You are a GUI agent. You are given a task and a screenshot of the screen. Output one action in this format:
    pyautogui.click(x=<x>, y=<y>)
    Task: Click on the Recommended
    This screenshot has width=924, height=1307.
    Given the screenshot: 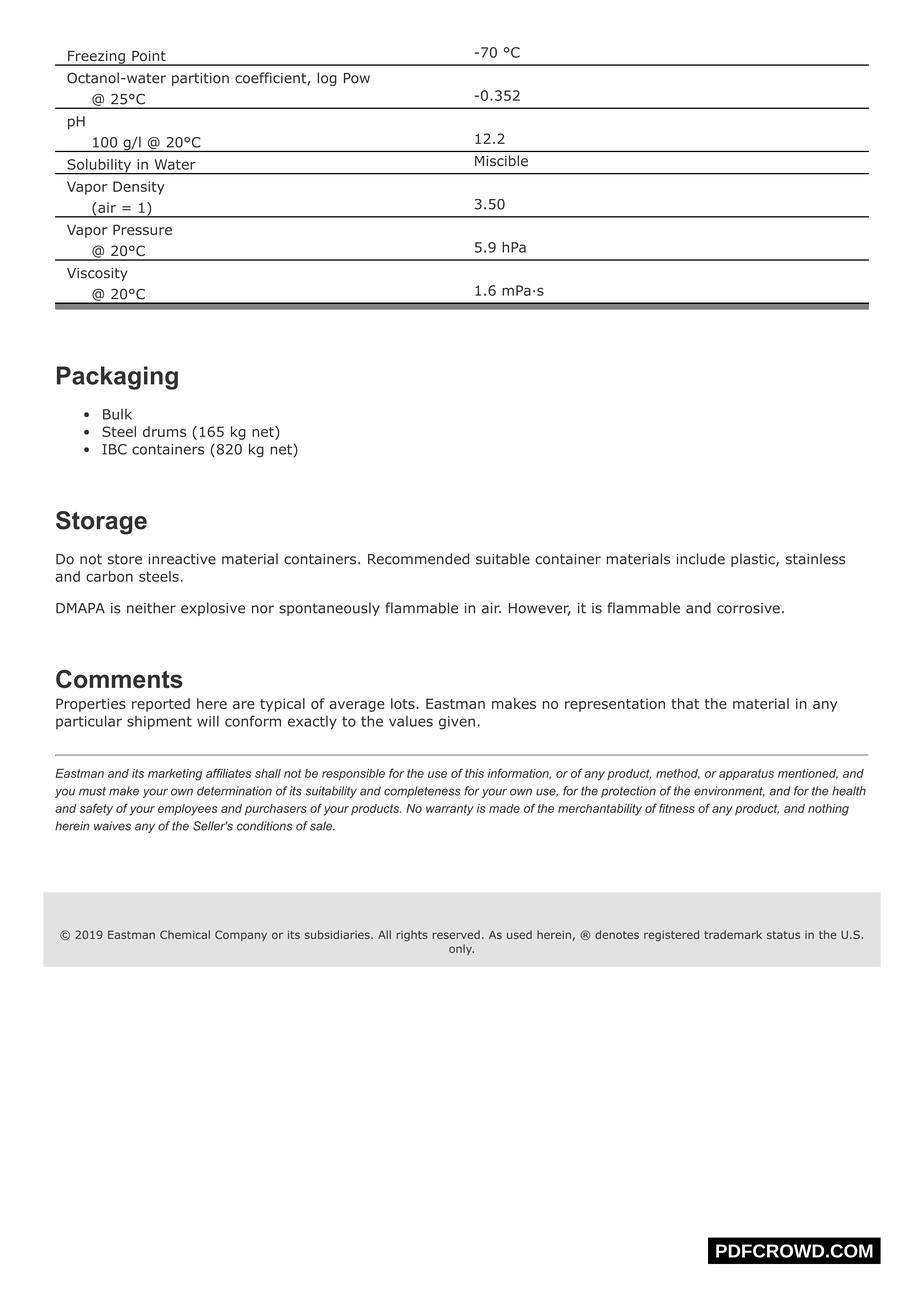 What is the action you would take?
    pyautogui.click(x=418, y=559)
